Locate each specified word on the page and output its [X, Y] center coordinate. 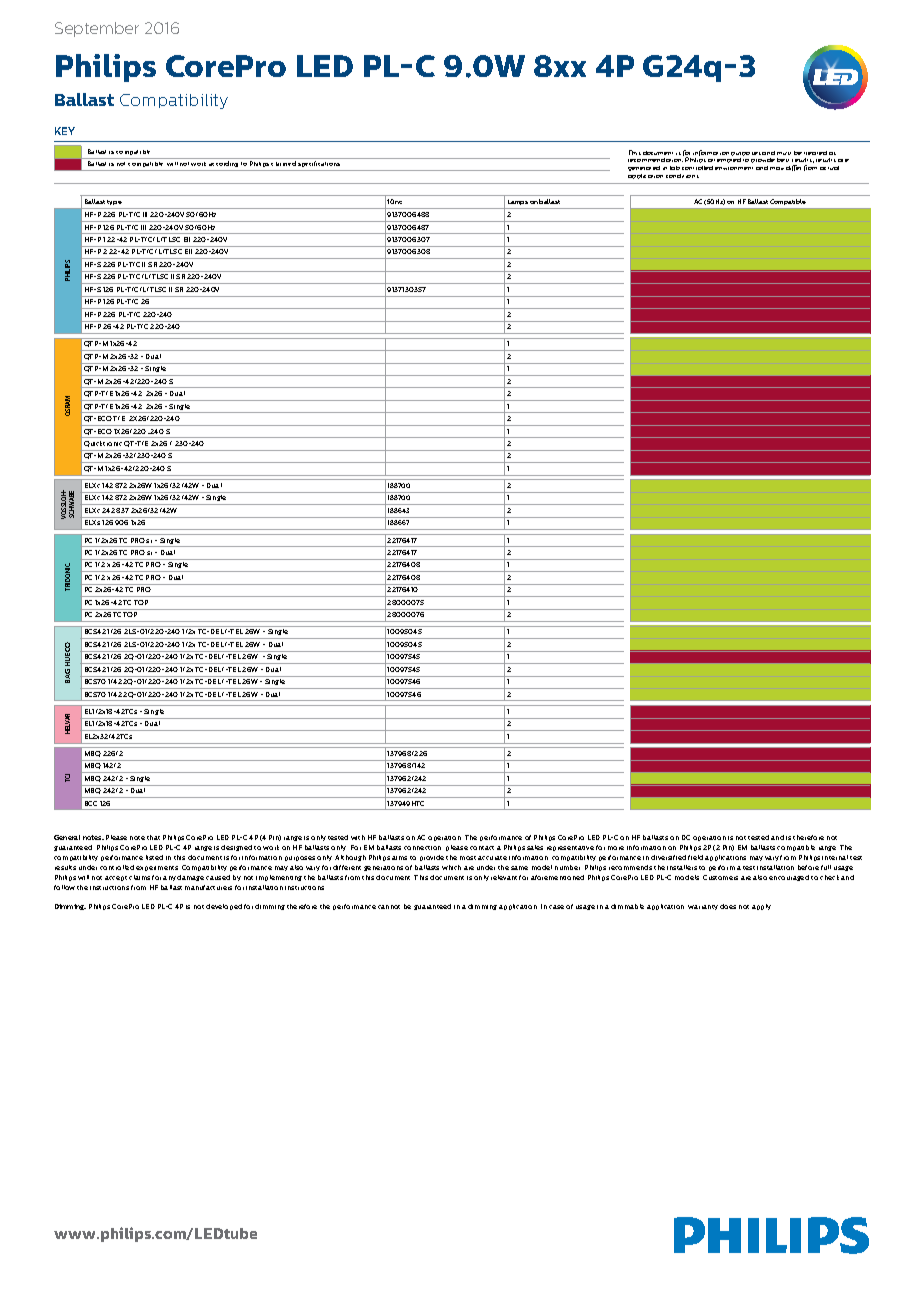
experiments [157, 868]
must [784, 153]
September [97, 29]
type [114, 202]
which [451, 867]
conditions [682, 176]
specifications [319, 164]
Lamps [518, 202]
